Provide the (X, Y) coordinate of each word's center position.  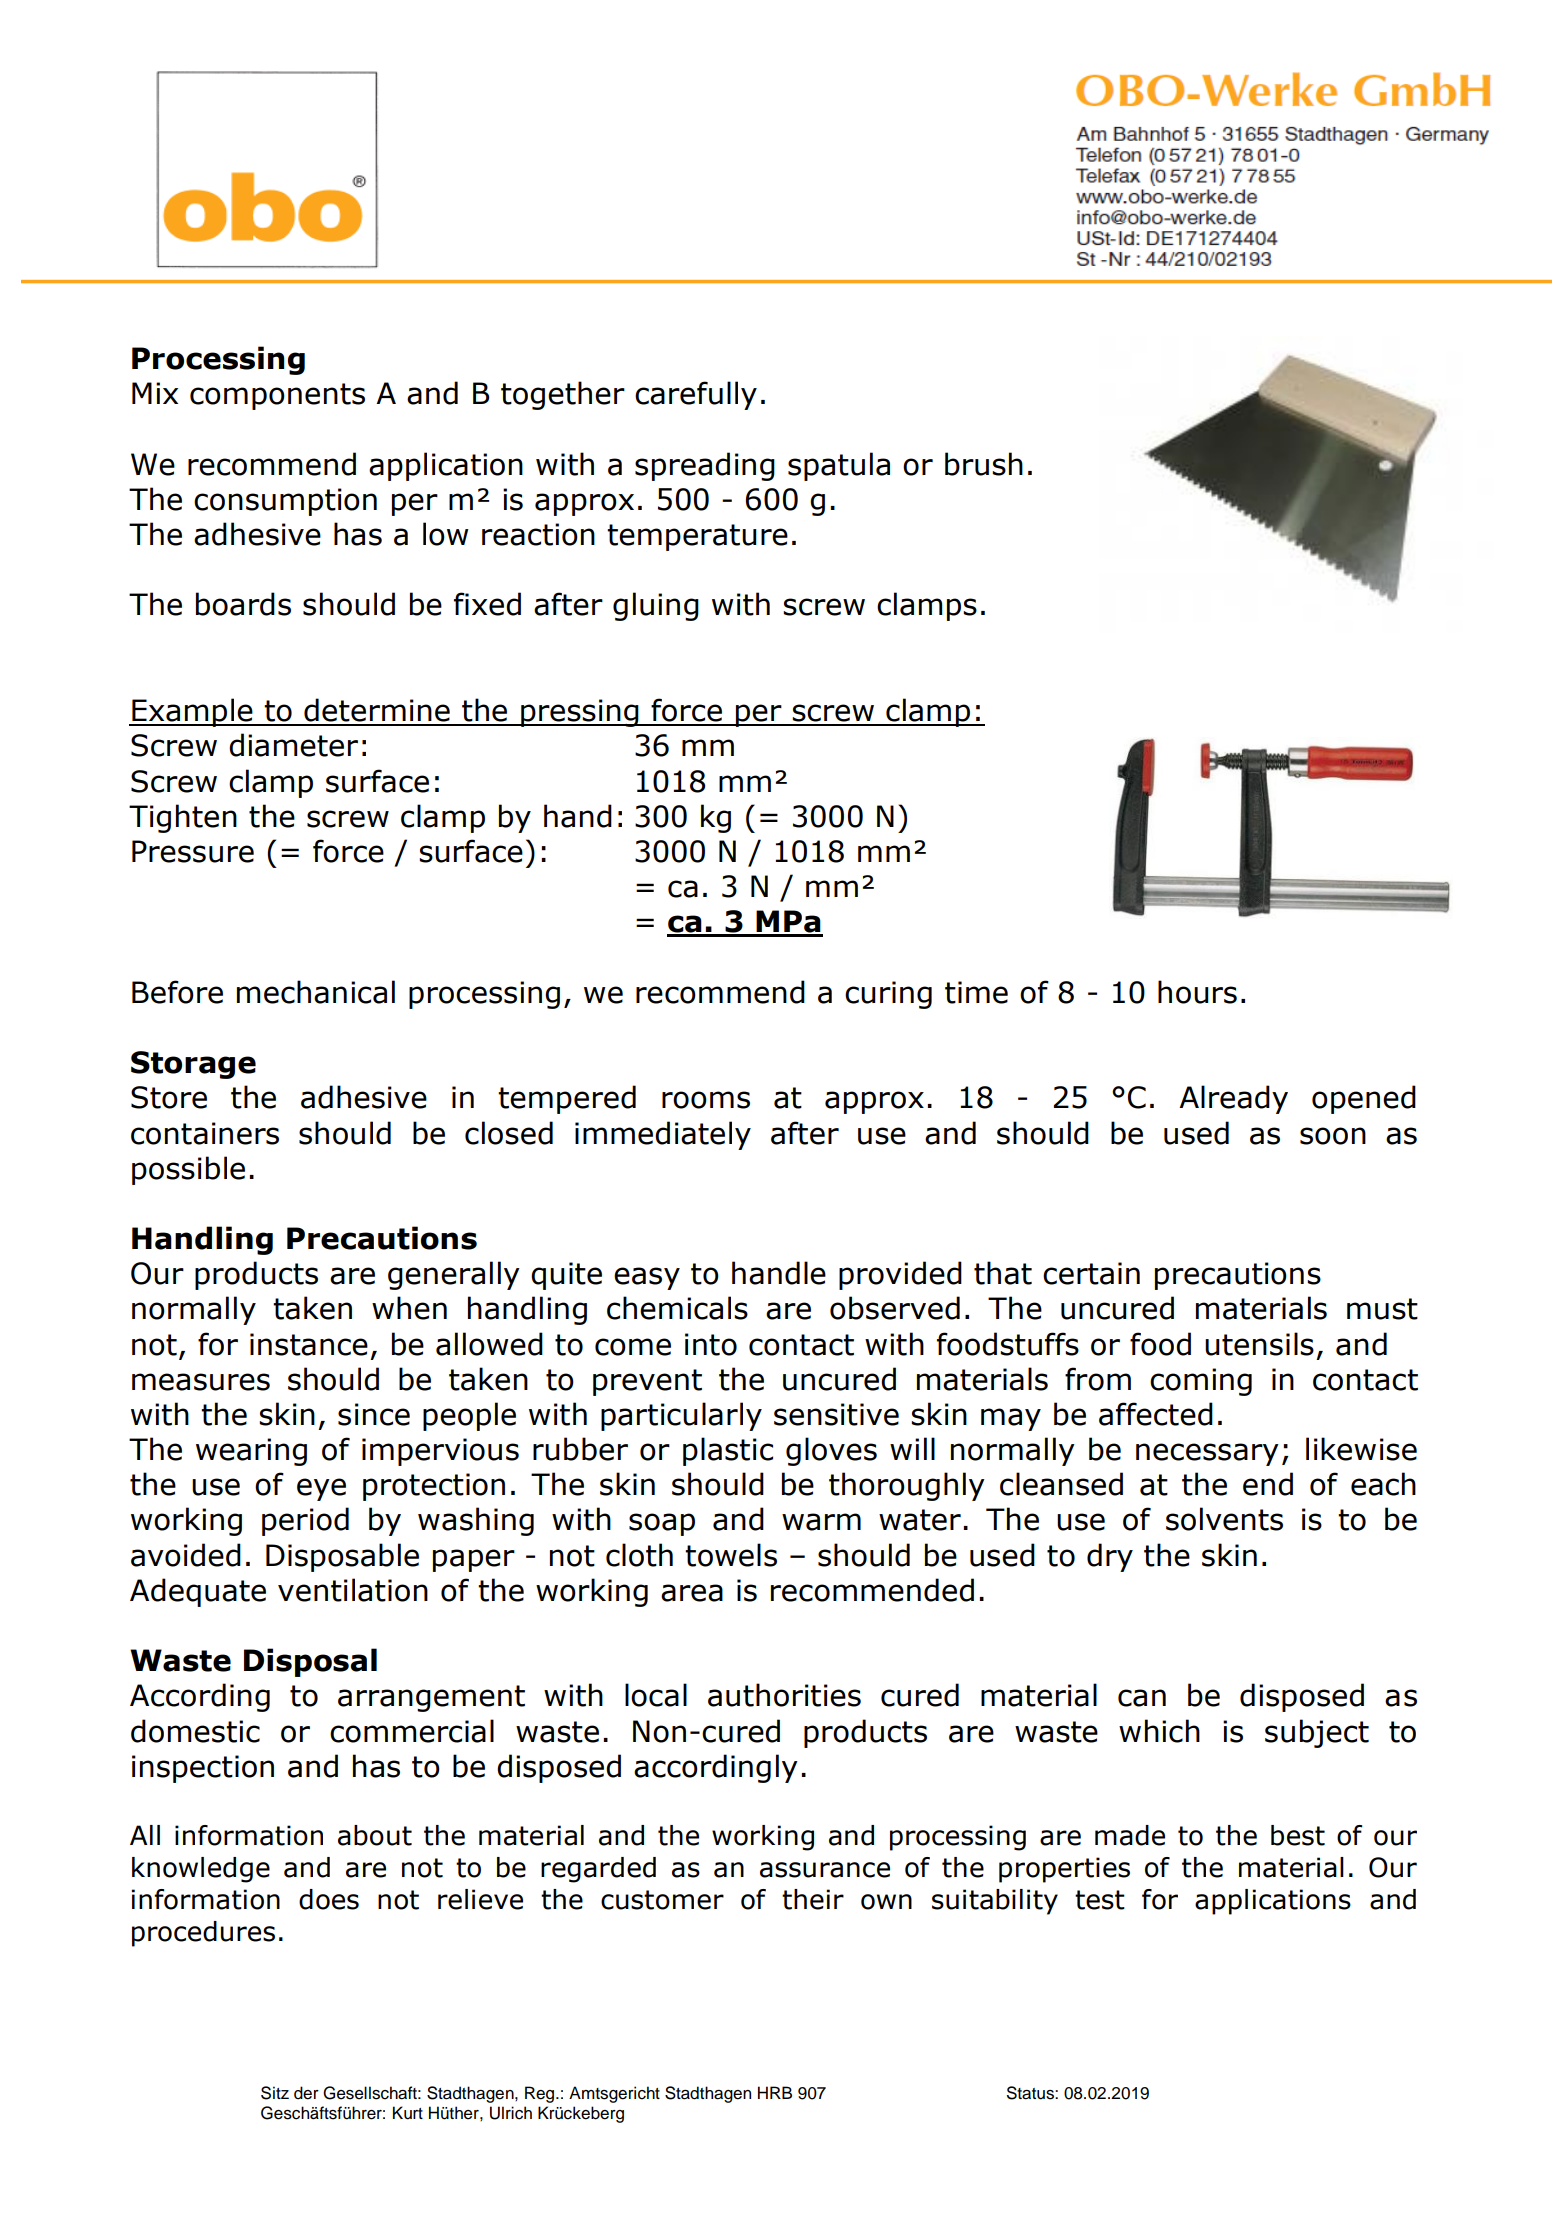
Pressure (193, 851)
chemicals (677, 1308)
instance (309, 1344)
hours (1197, 992)
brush (984, 464)
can (1142, 1698)
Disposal (310, 1662)
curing (888, 995)
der (306, 2093)
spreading (705, 466)
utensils (1259, 1344)
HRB (775, 2092)
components (277, 396)
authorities (784, 1695)
